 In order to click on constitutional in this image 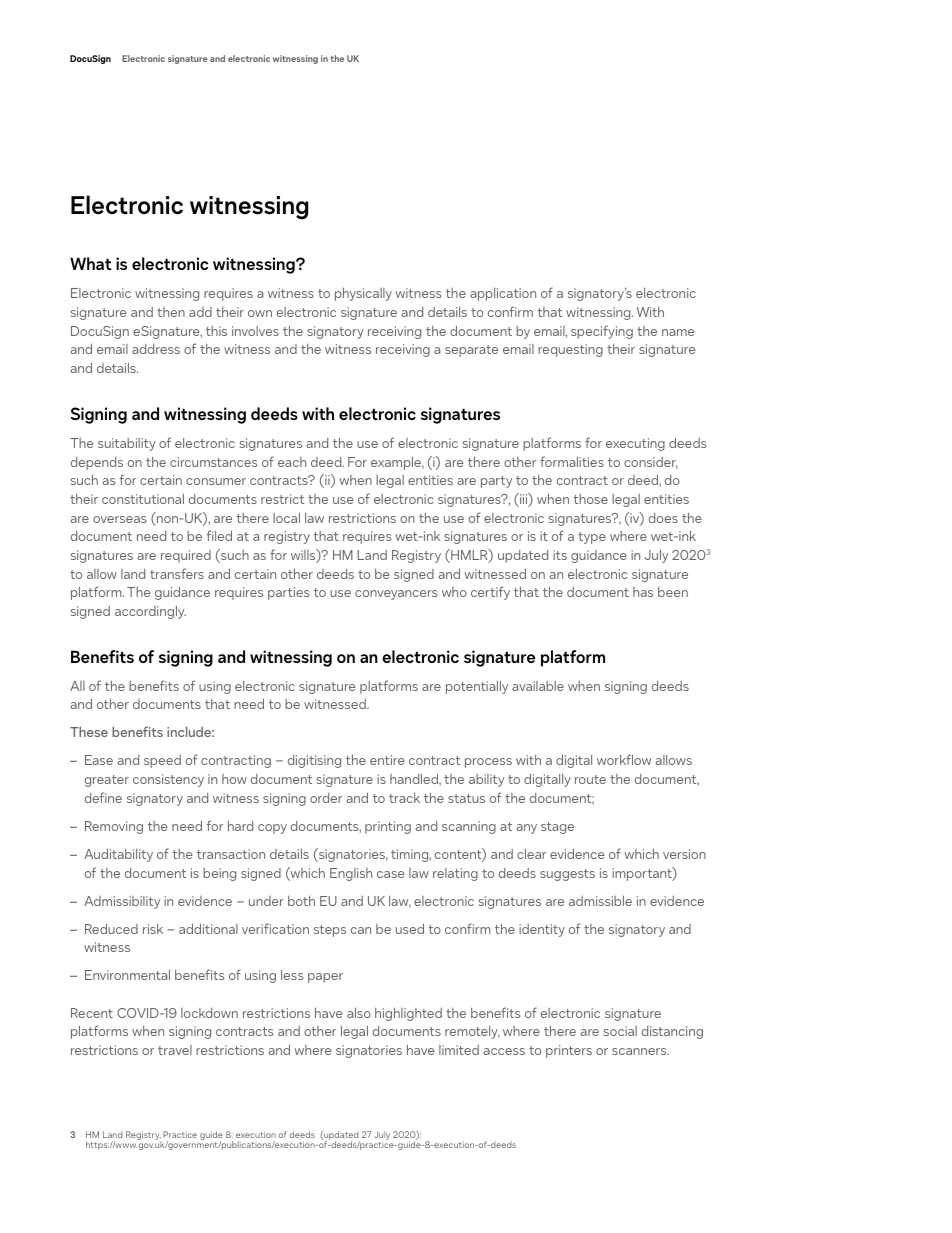, I will do `click(143, 499)`.
